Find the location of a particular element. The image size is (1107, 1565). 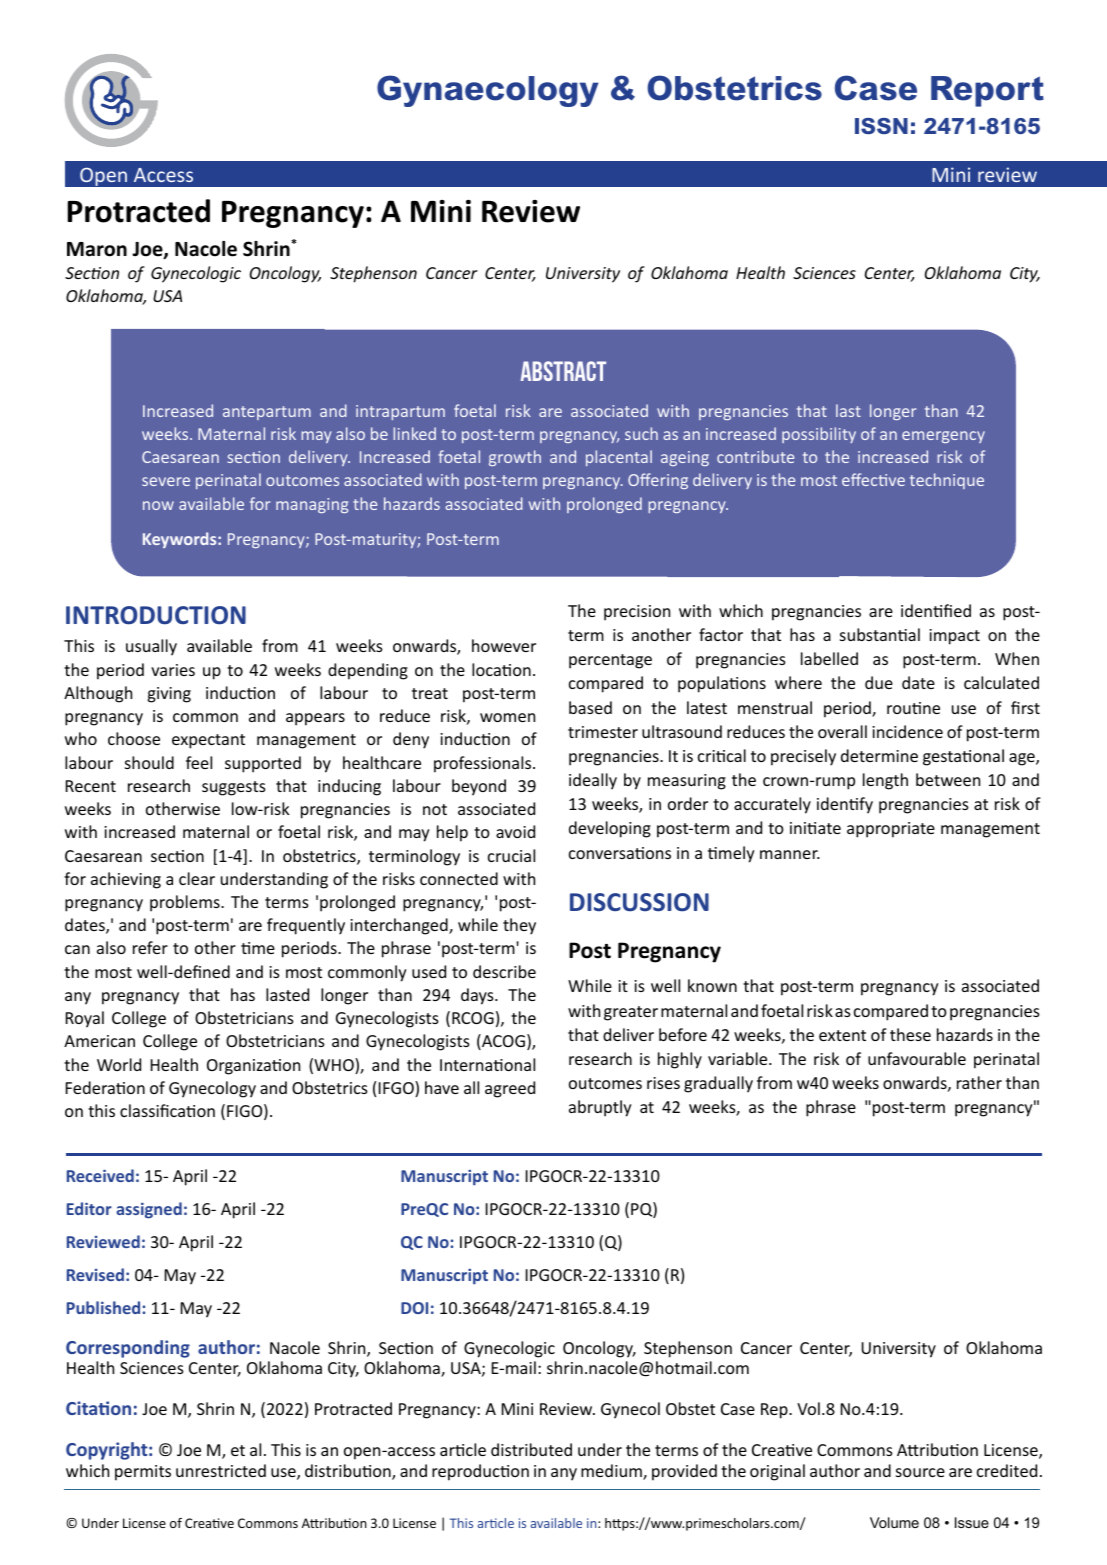

emergency is located at coordinates (943, 437).
